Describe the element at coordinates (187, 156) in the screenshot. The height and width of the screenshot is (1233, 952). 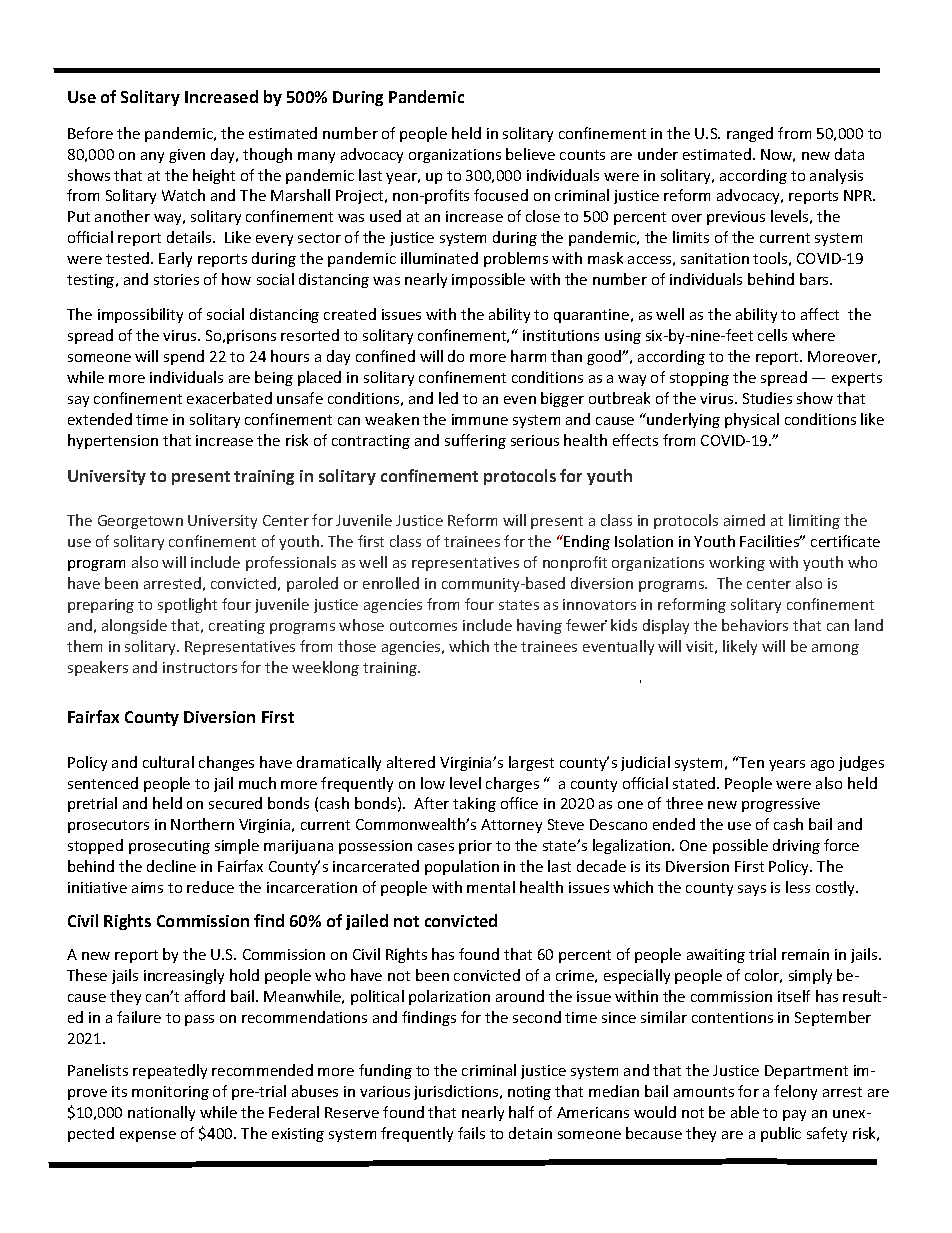
I see `given` at that location.
